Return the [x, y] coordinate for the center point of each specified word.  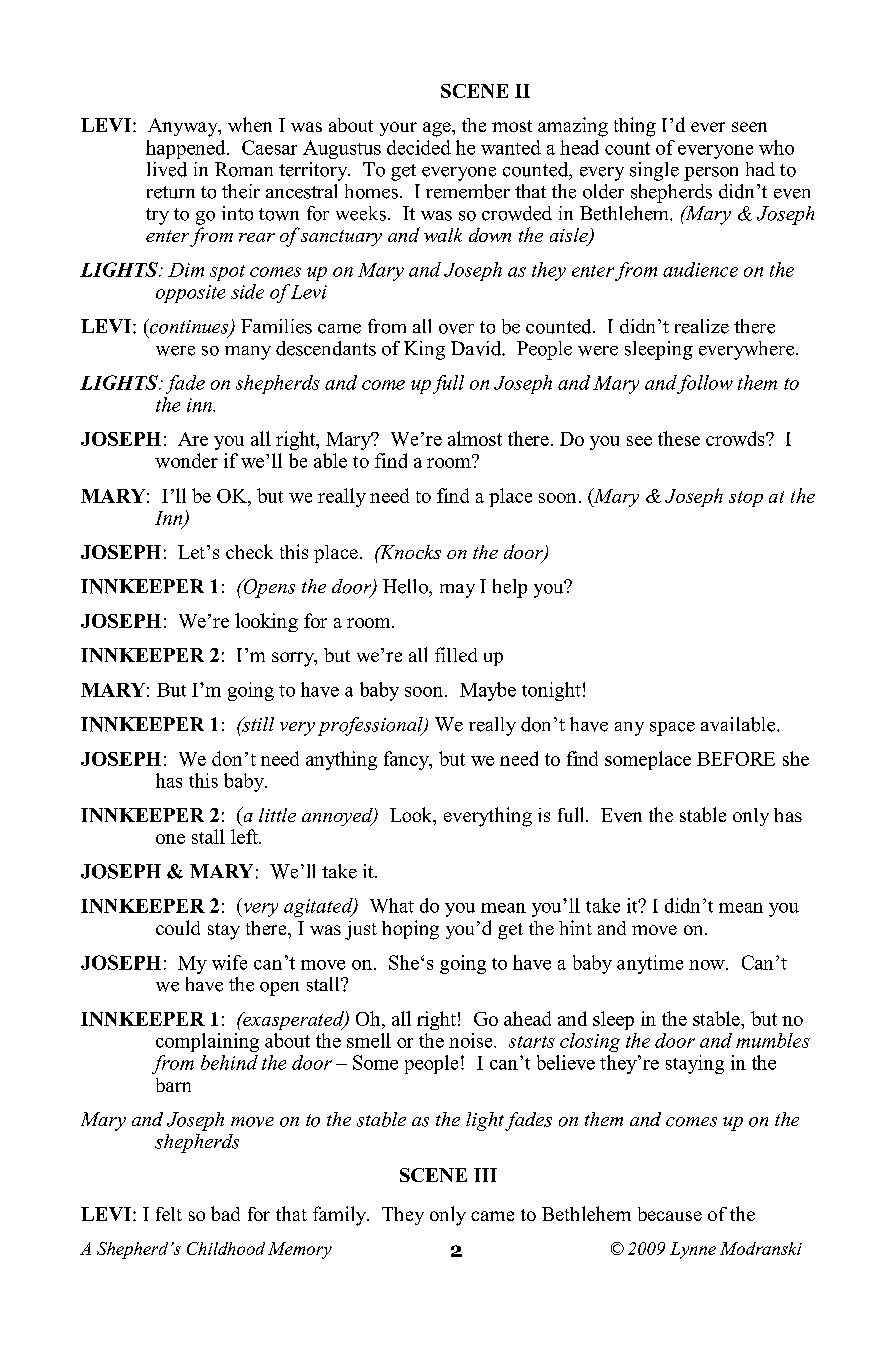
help [510, 588]
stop [746, 499]
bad [225, 1213]
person [711, 174]
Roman [244, 169]
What [392, 905]
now [708, 965]
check [249, 551]
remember [468, 191]
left [245, 836]
